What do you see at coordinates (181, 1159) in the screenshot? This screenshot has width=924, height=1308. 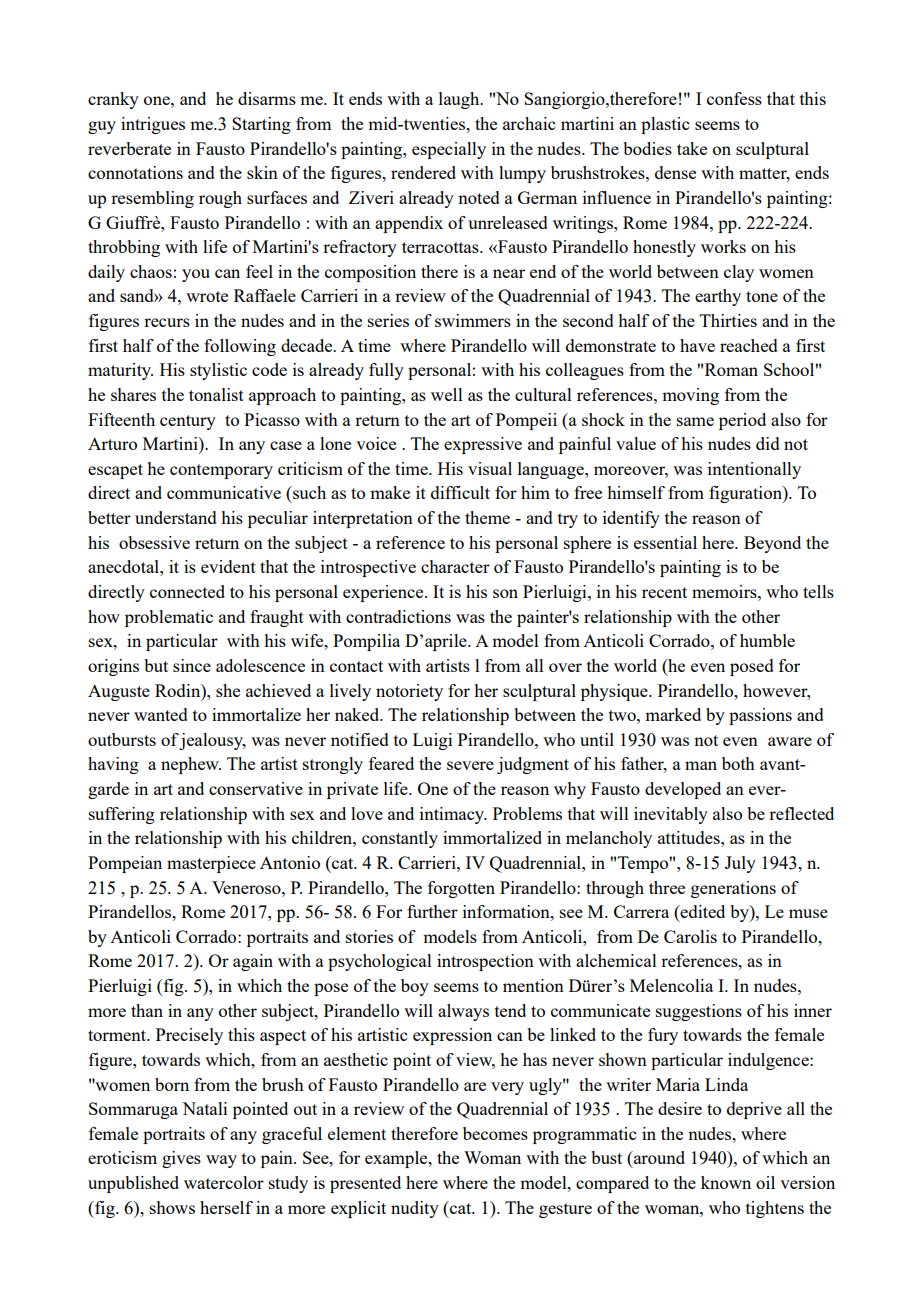 I see `gives` at bounding box center [181, 1159].
